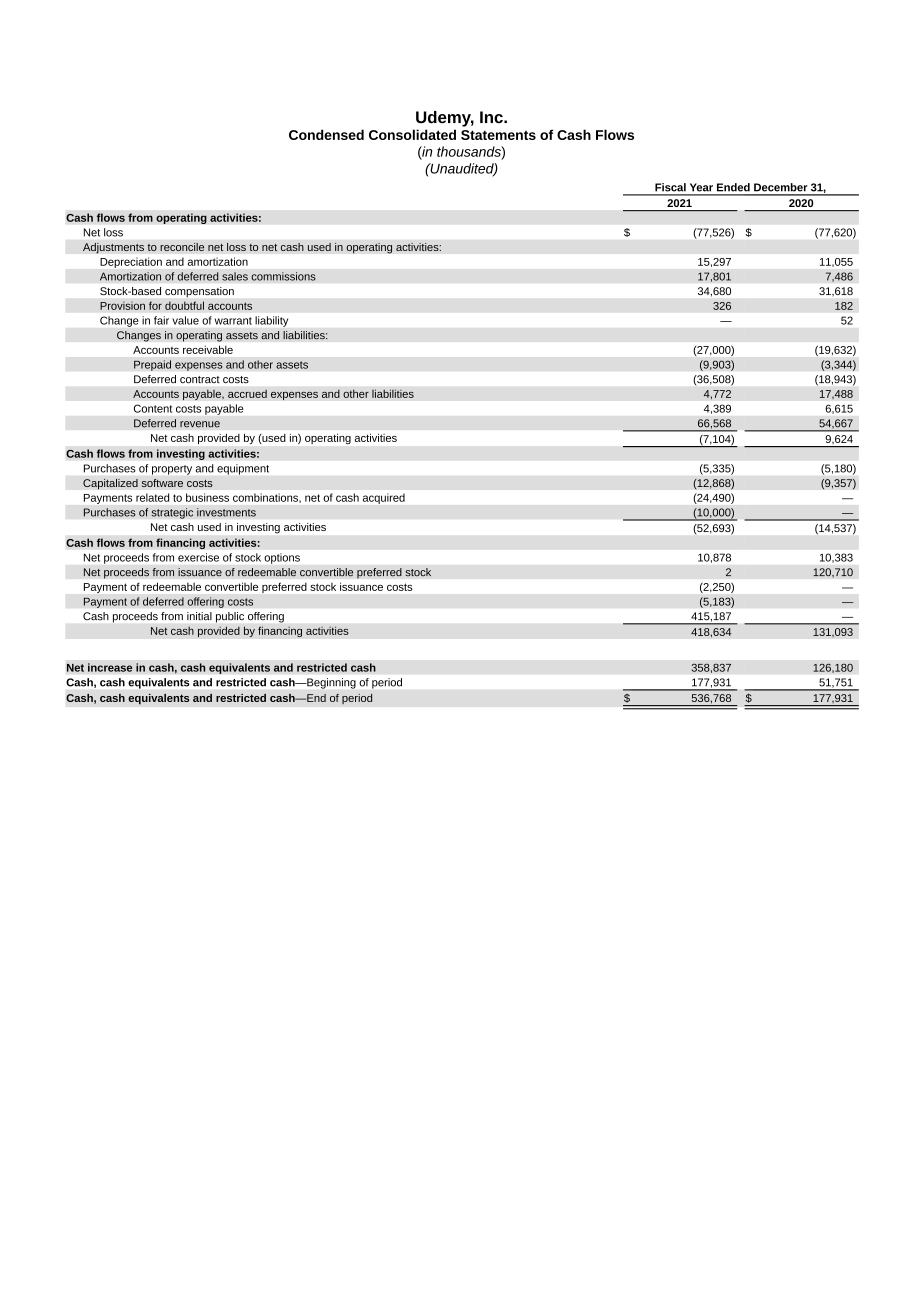 The image size is (924, 1308). What do you see at coordinates (283, 276) in the image?
I see `commissions` at bounding box center [283, 276].
